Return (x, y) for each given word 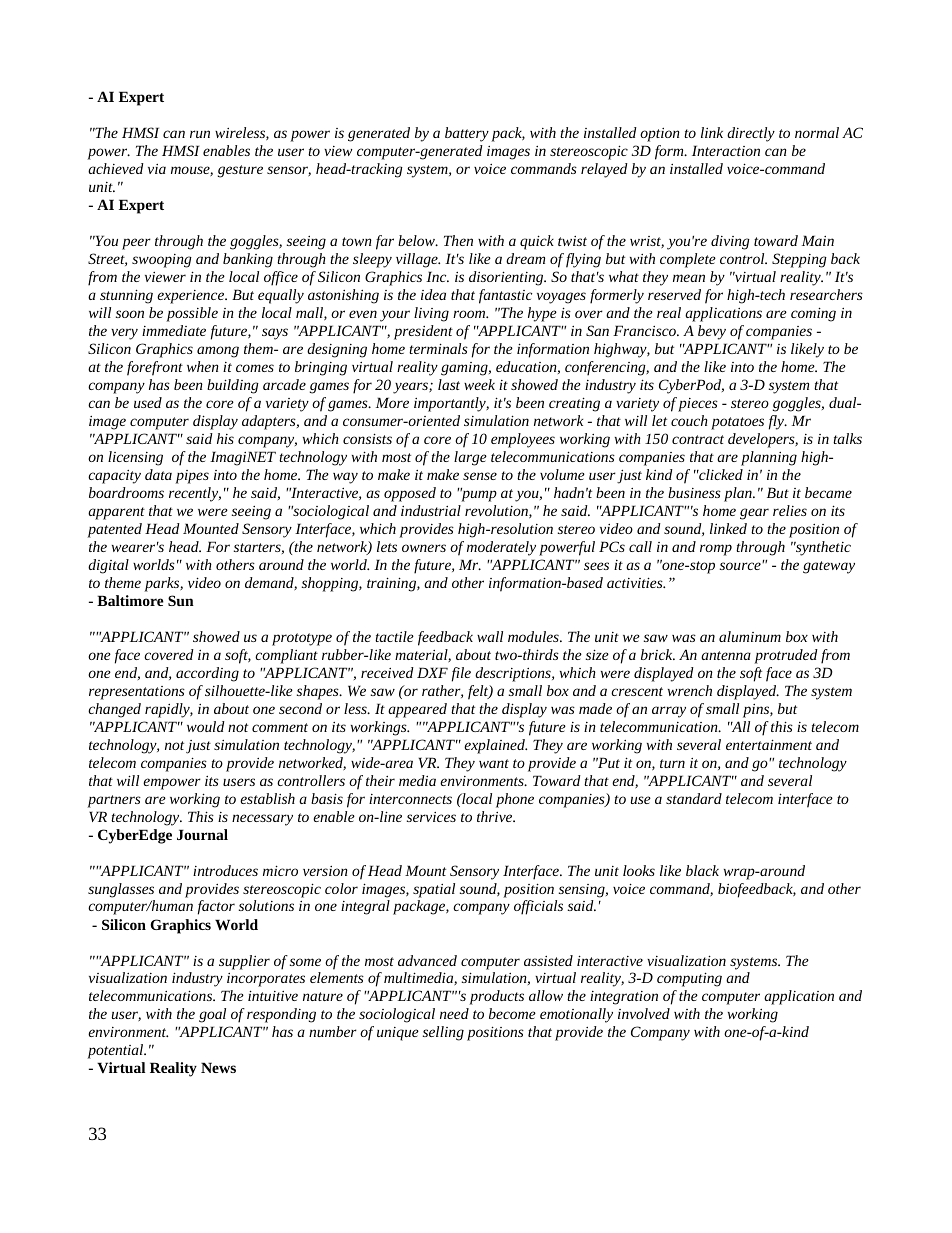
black (702, 870)
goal (212, 1015)
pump (478, 495)
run (200, 134)
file (461, 674)
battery (467, 134)
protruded (786, 656)
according (207, 674)
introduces (225, 870)
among (218, 352)
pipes (192, 477)
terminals (438, 348)
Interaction (726, 150)
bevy (712, 332)
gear (754, 514)
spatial (434, 890)
